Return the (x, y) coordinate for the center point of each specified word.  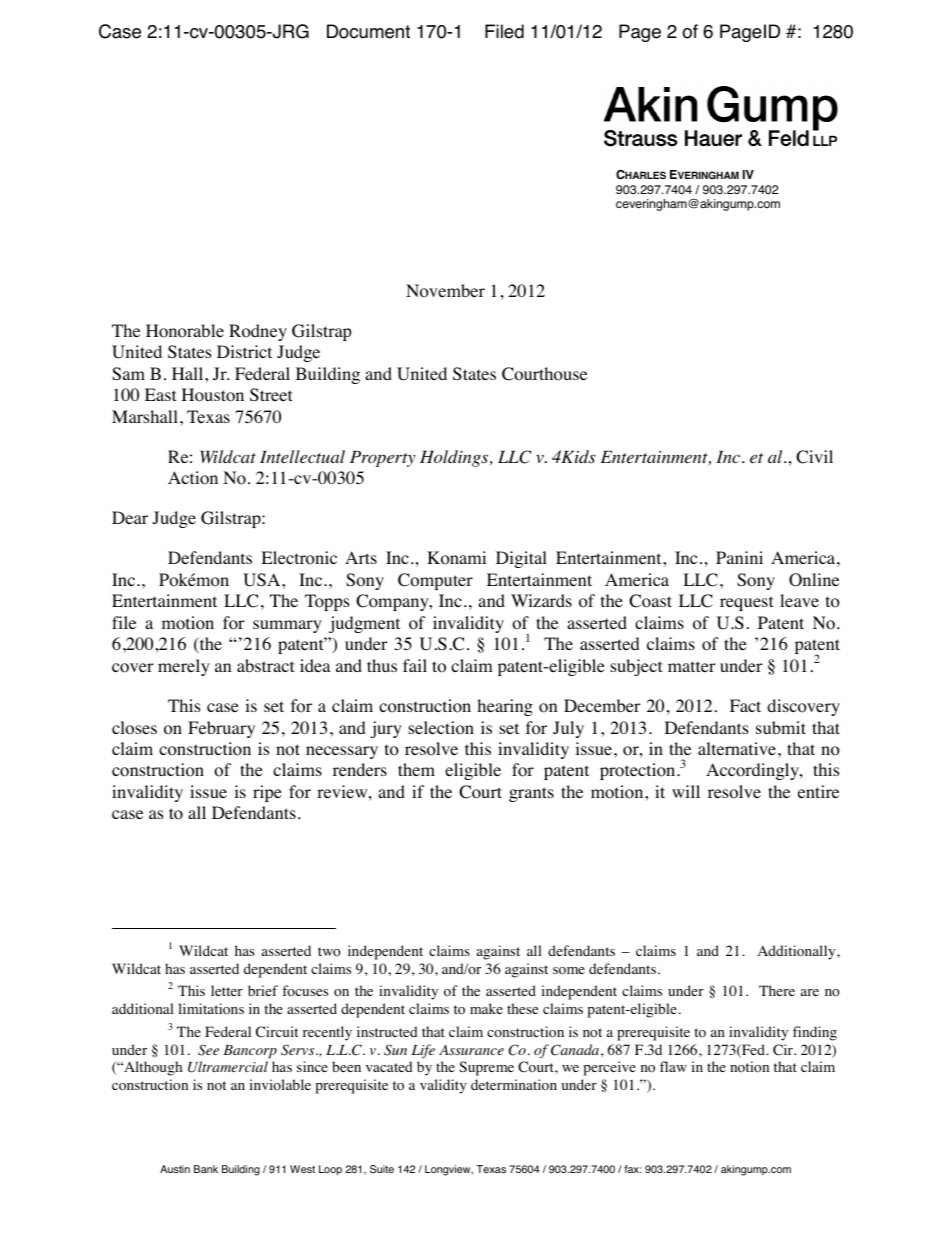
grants (531, 794)
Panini (739, 557)
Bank (206, 1169)
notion (749, 1067)
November (445, 291)
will (686, 791)
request (746, 603)
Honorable (185, 331)
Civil (814, 457)
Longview (449, 1170)
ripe (267, 793)
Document (368, 31)
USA (263, 580)
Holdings (455, 458)
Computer (435, 581)
